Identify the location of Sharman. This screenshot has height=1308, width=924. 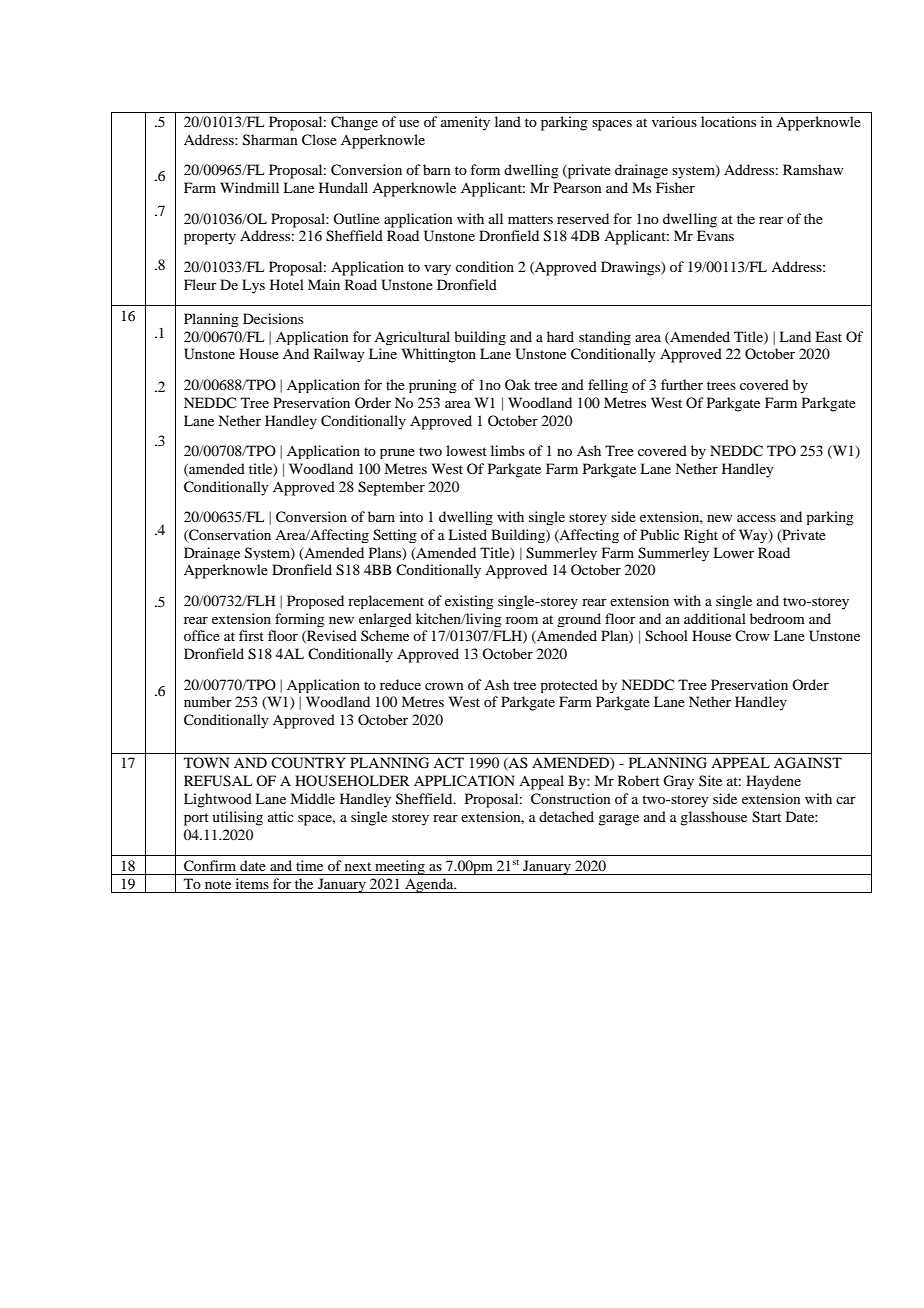
(270, 140).
